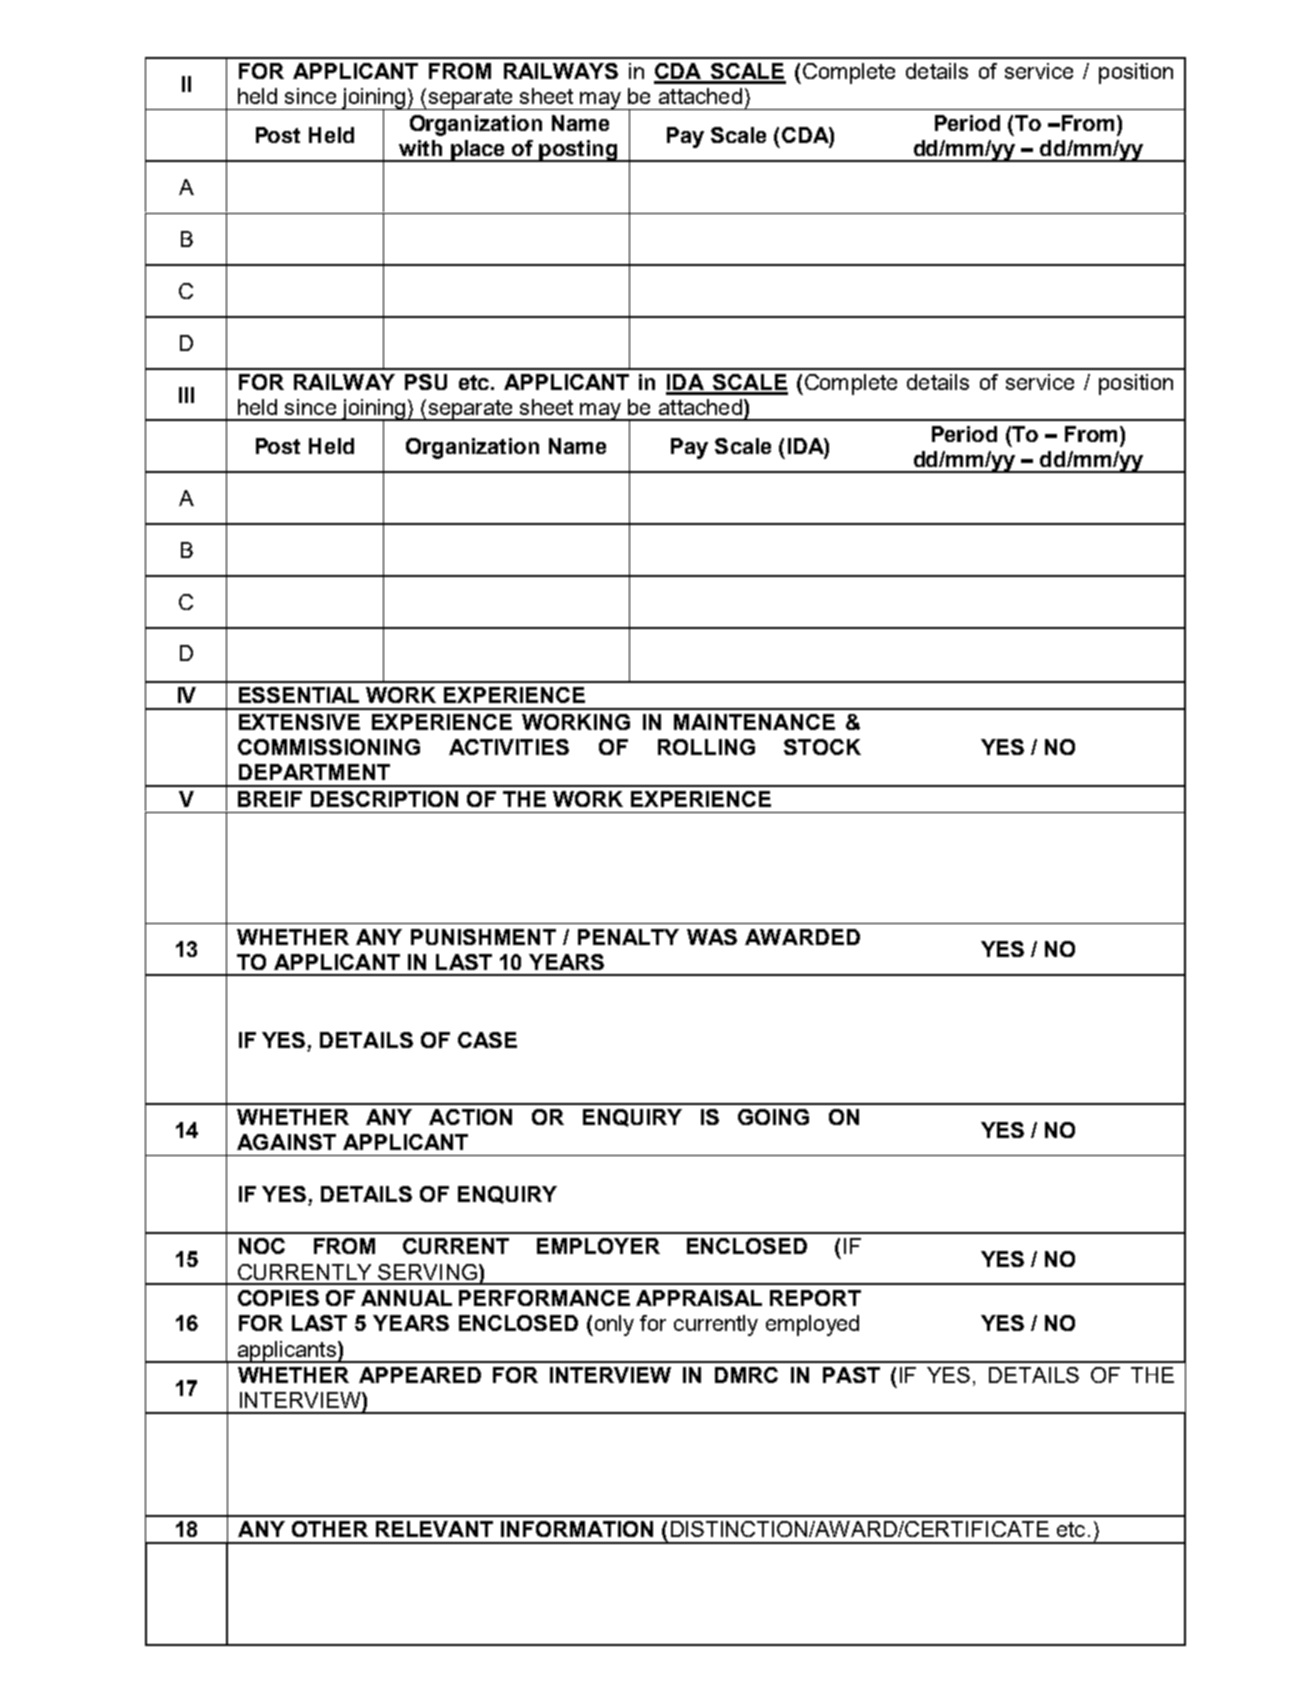 The image size is (1306, 1690). What do you see at coordinates (330, 1529) in the page?
I see `OTHER` at bounding box center [330, 1529].
